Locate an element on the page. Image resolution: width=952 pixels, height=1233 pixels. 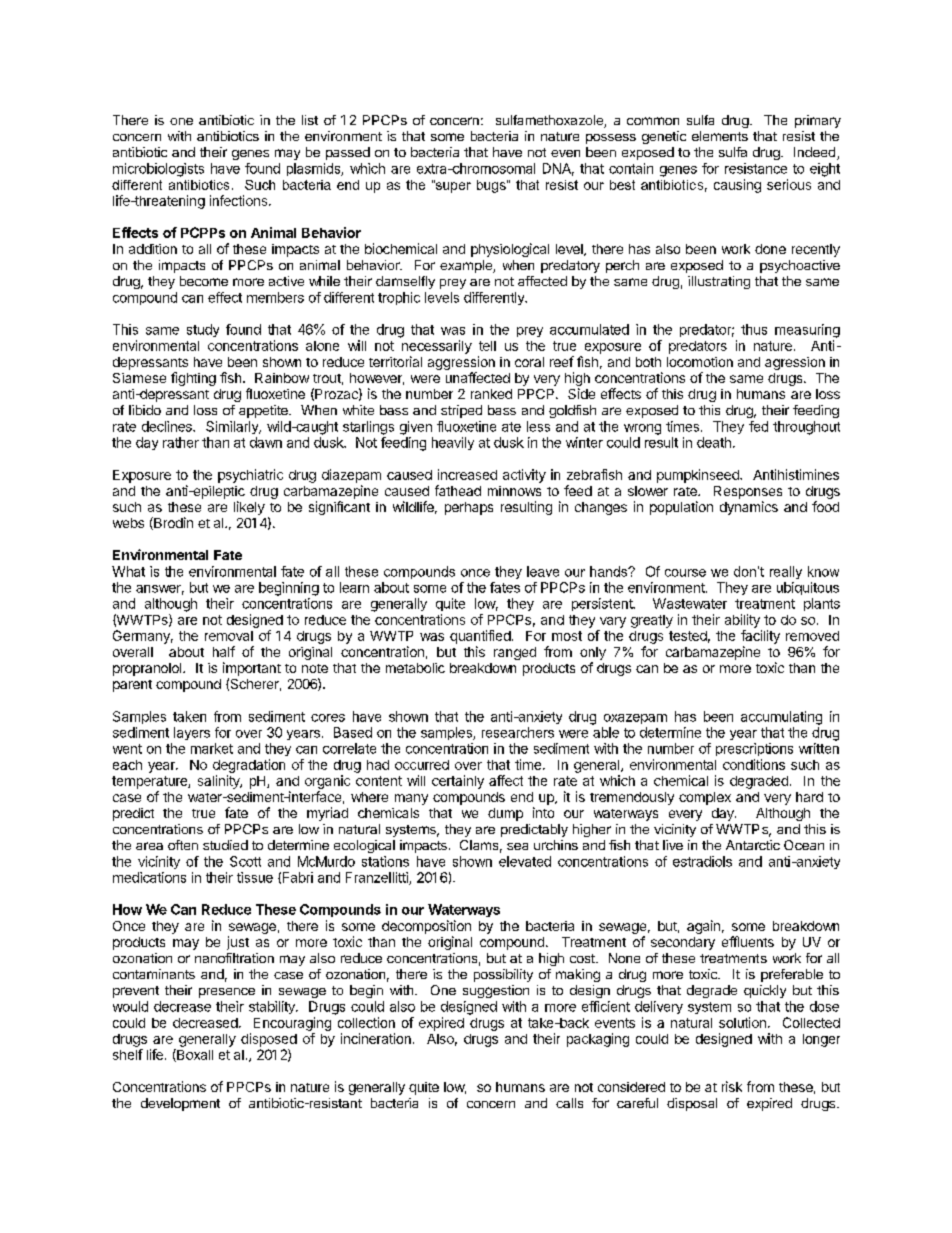
development is located at coordinates (180, 1104).
